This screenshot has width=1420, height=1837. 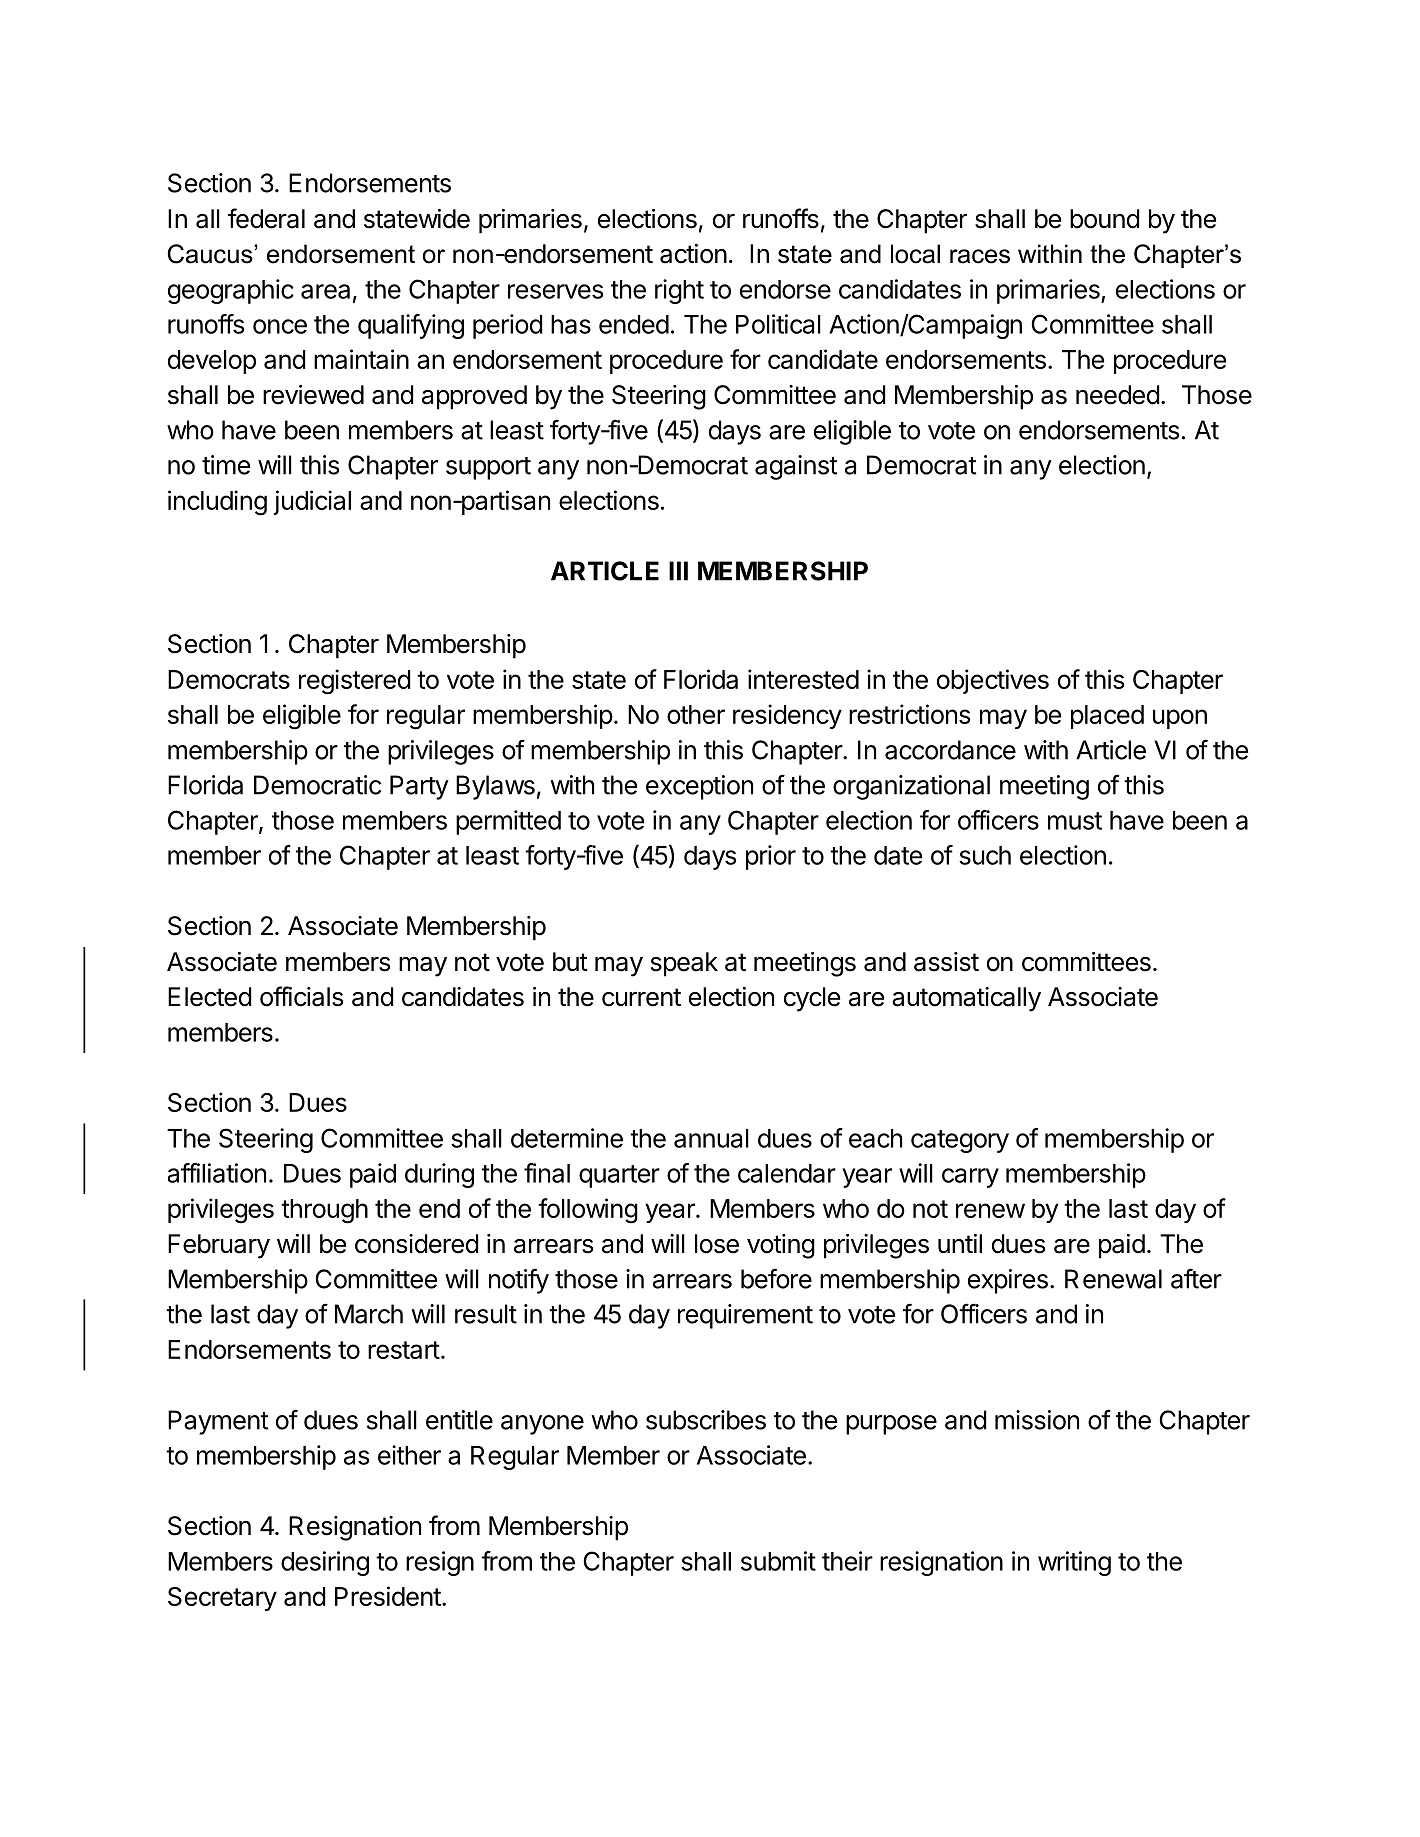 What do you see at coordinates (679, 291) in the screenshot?
I see `right` at bounding box center [679, 291].
